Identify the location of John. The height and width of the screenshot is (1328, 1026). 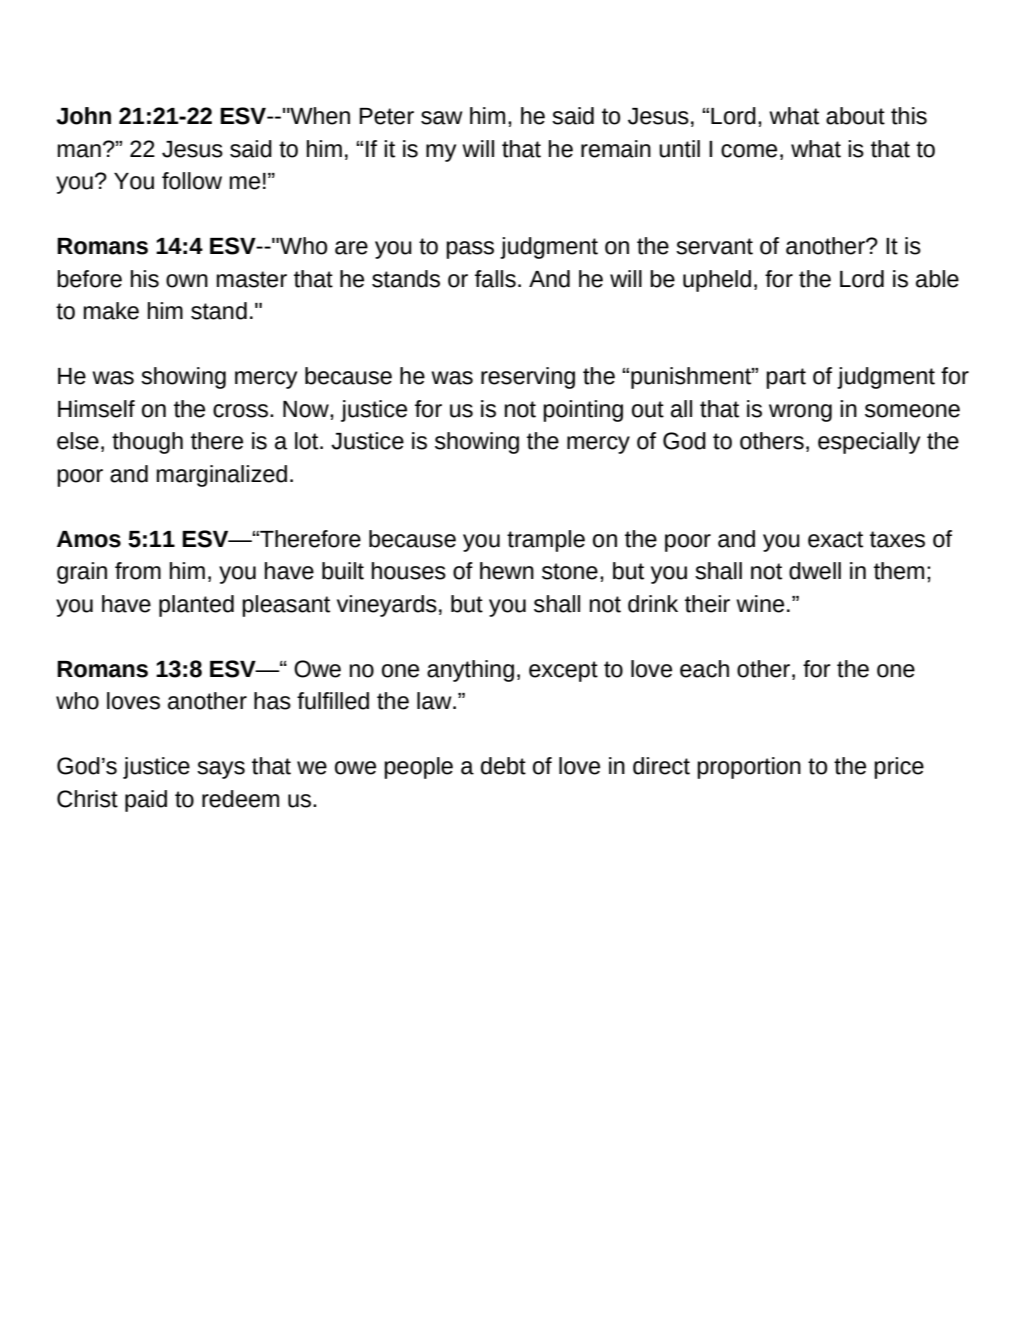
(83, 116).
